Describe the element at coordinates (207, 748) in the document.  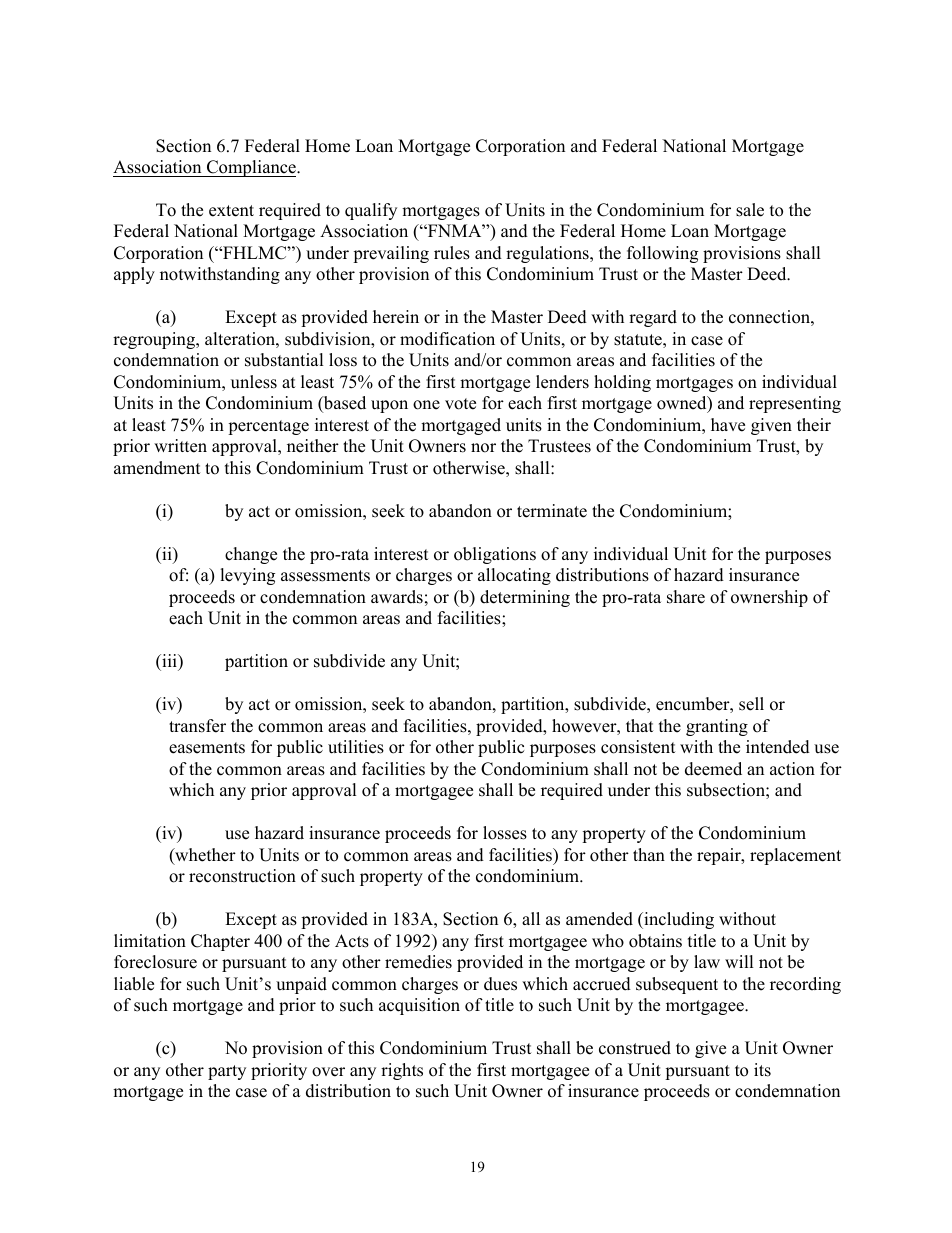
I see `easements` at that location.
